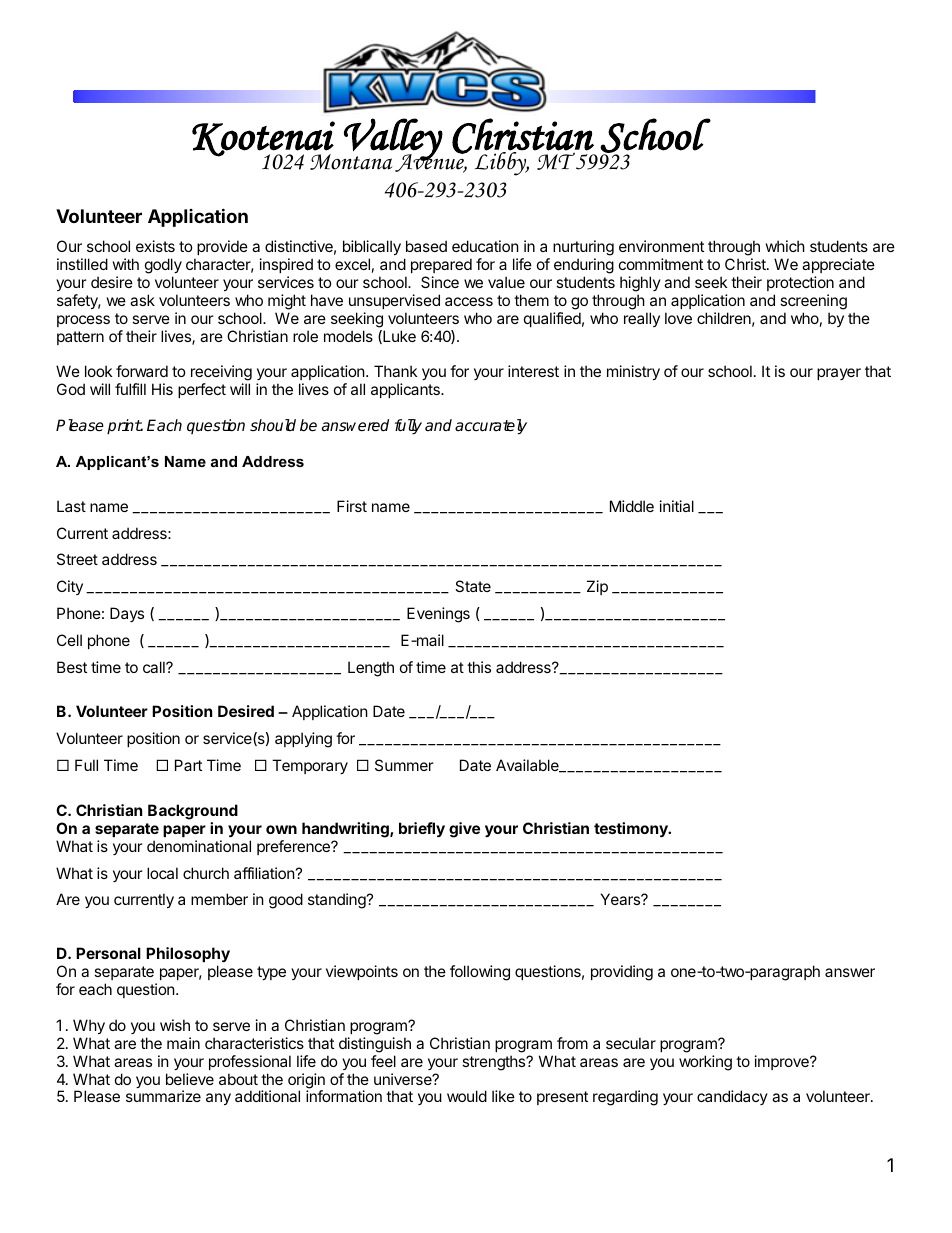 The width and height of the image is (952, 1233). What do you see at coordinates (839, 374) in the image?
I see `prayer` at bounding box center [839, 374].
